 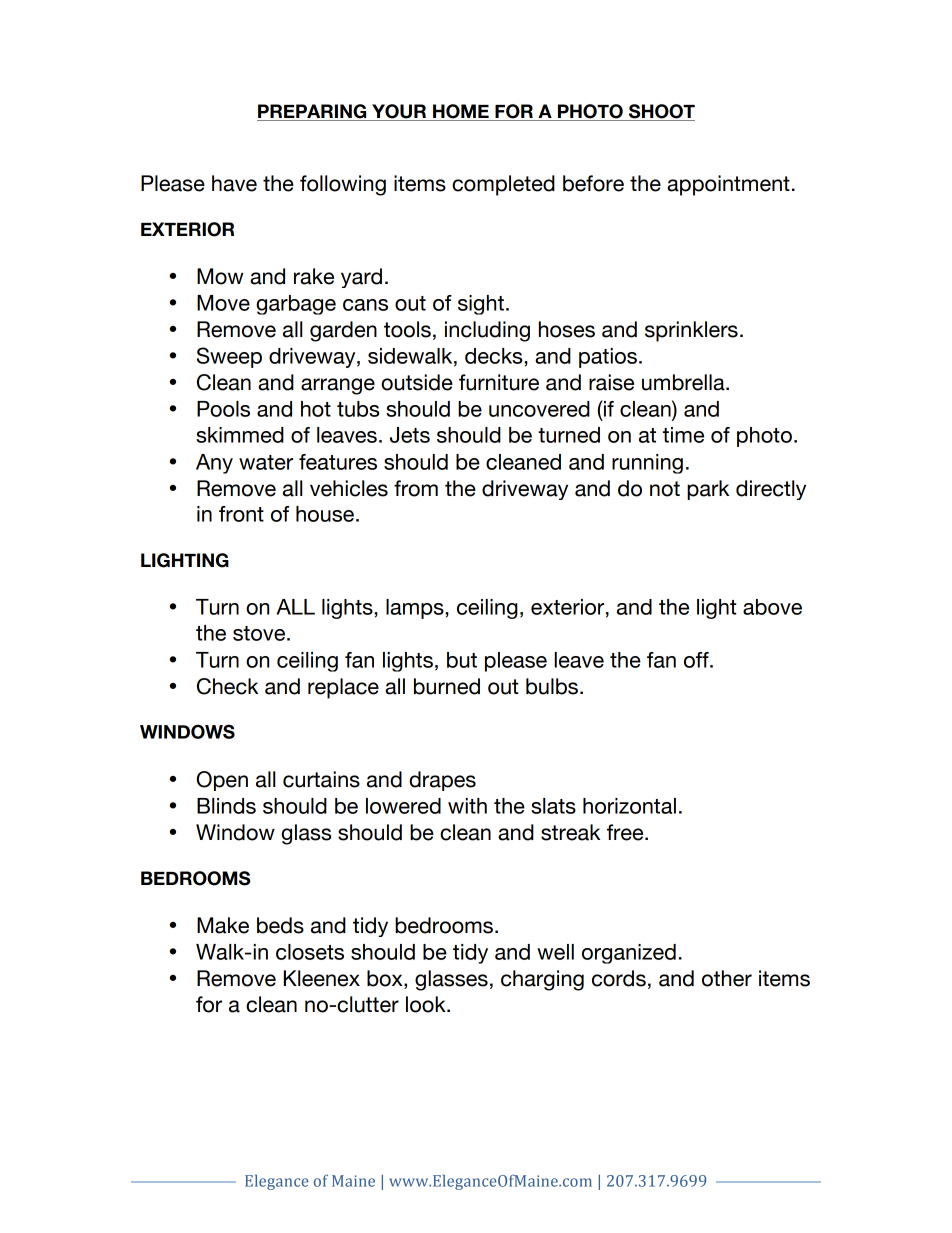 What do you see at coordinates (322, 978) in the screenshot?
I see `Kleenex` at bounding box center [322, 978].
